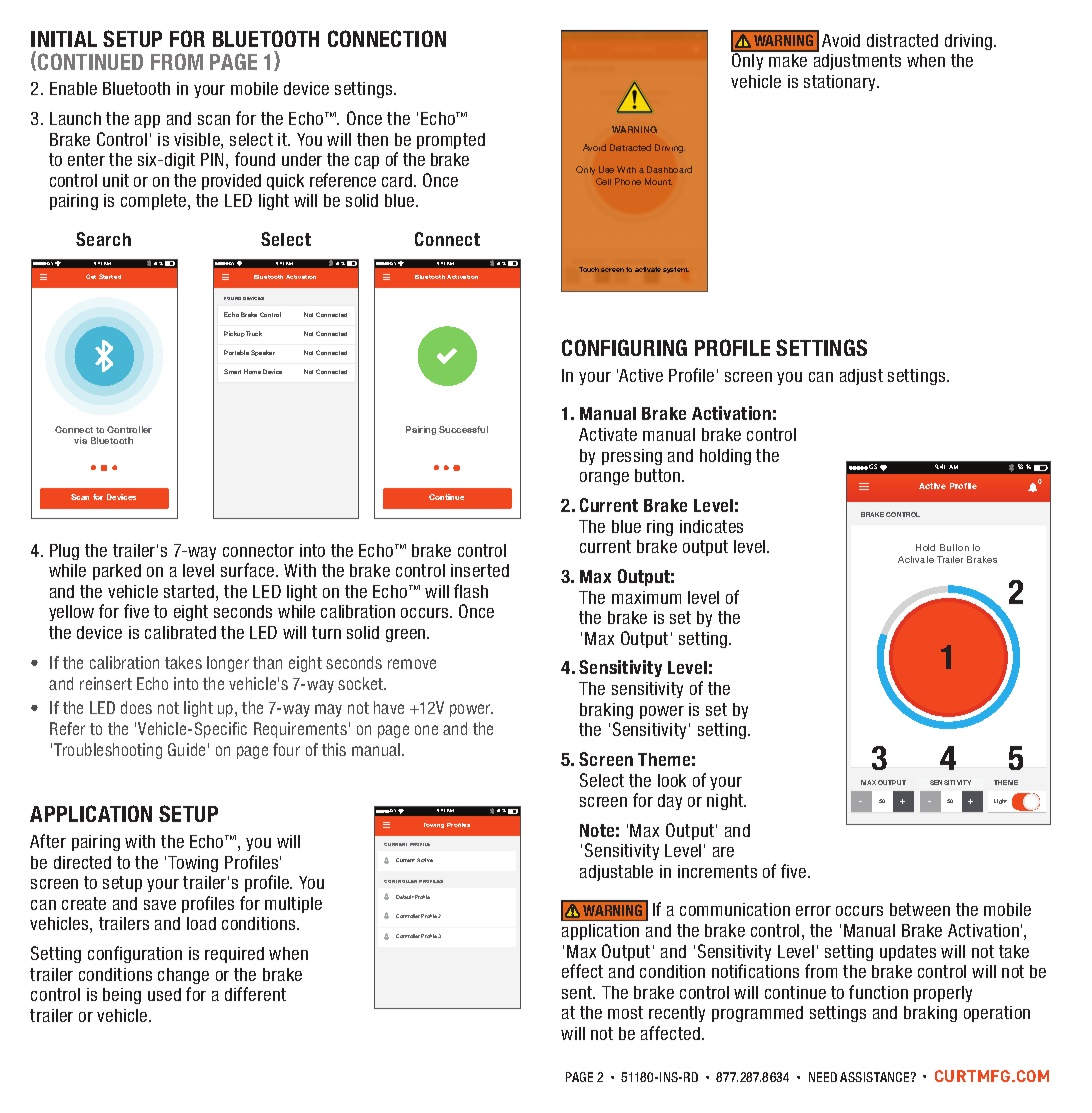  Describe the element at coordinates (136, 707) in the document. I see `does` at that location.
